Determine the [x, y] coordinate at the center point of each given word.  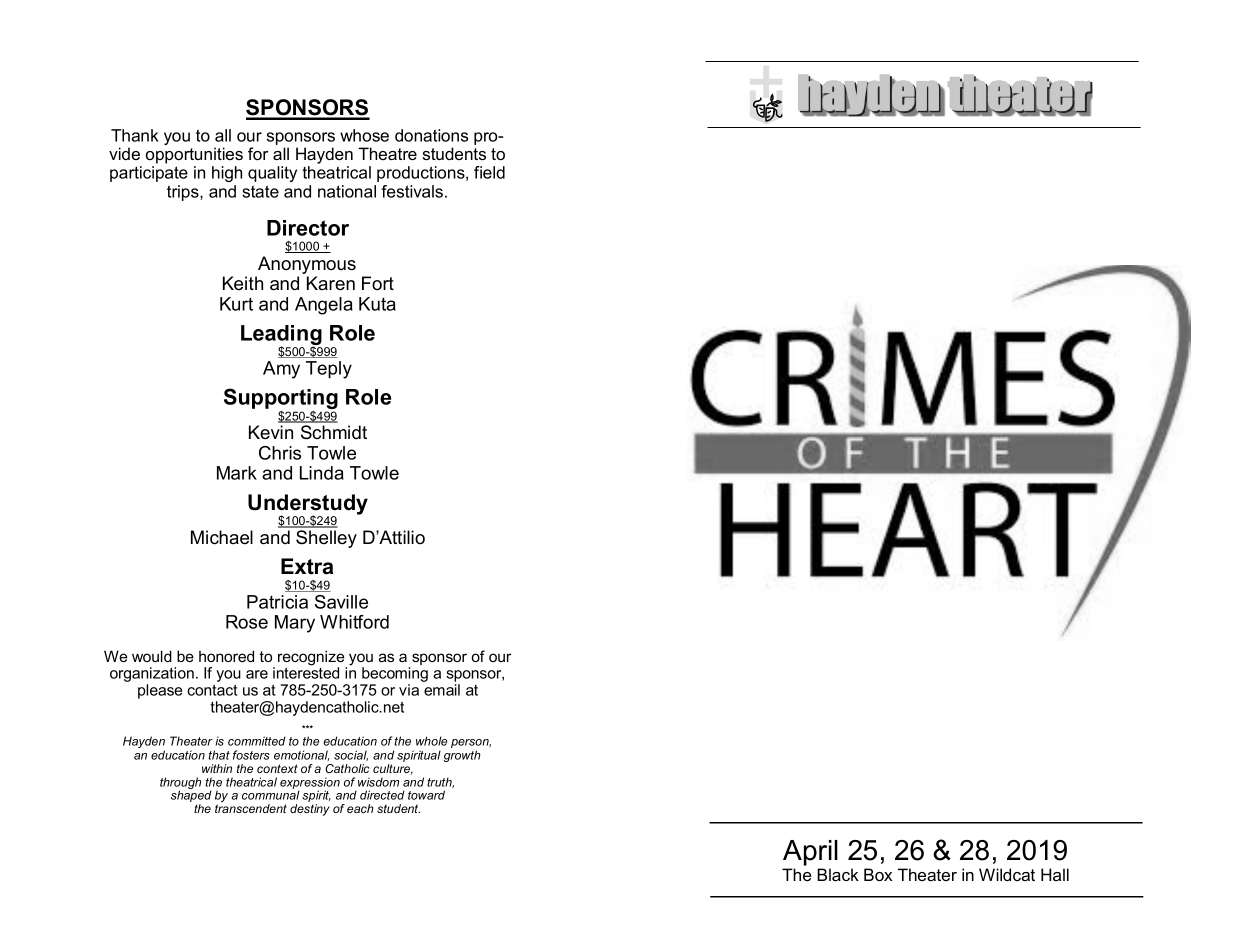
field [489, 172]
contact [212, 690]
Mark [237, 473]
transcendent [251, 808]
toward [426, 795]
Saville [341, 602]
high [227, 174]
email [442, 690]
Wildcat [1007, 874]
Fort [378, 283]
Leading [281, 336]
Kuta [377, 304]
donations [431, 135]
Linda [322, 473]
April [810, 853]
